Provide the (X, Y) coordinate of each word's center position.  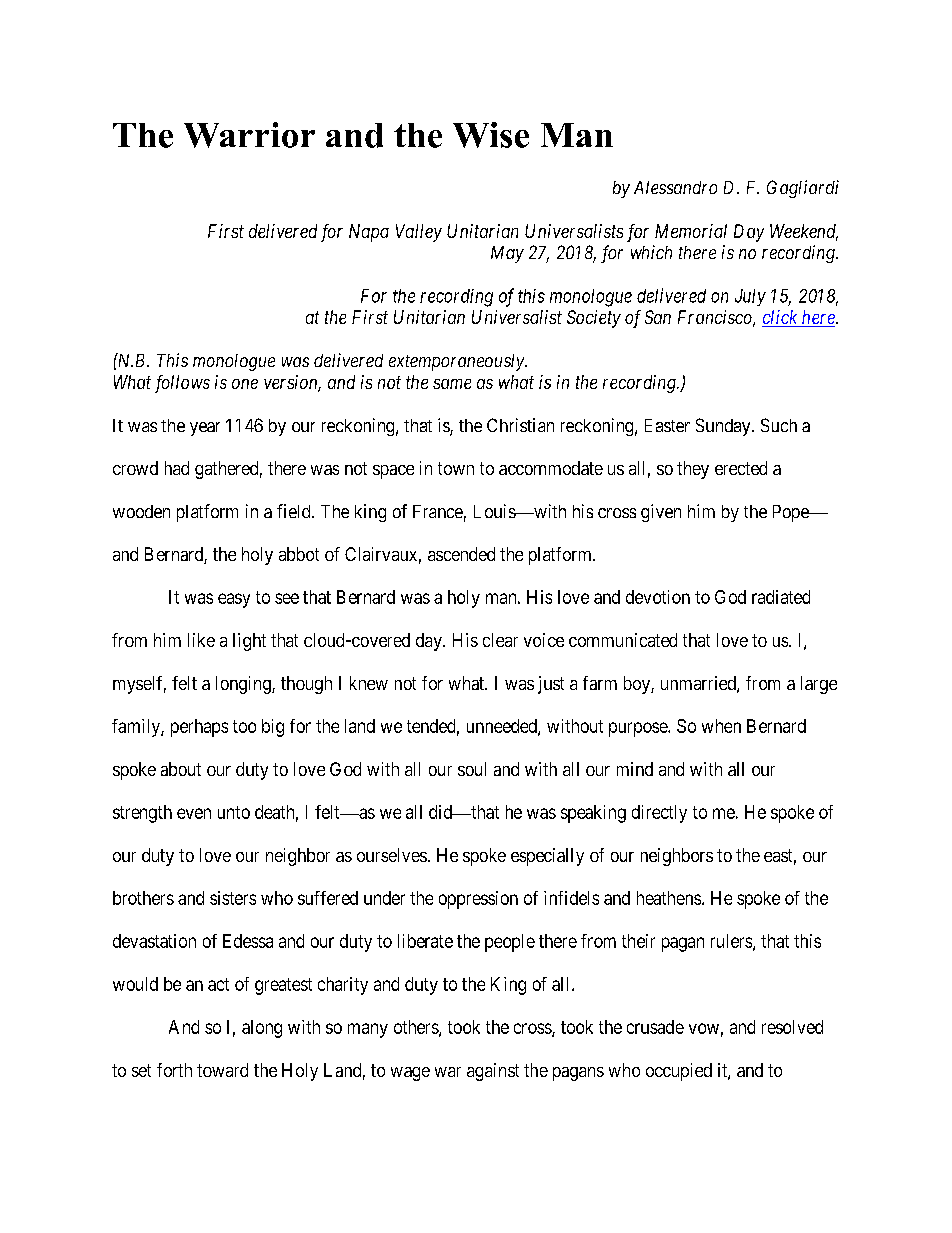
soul (472, 769)
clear (500, 640)
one (245, 384)
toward (222, 1070)
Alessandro (675, 187)
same (452, 384)
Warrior (249, 135)
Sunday (724, 427)
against (493, 1072)
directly (659, 814)
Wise (491, 135)
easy (234, 600)
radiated (781, 597)
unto (234, 812)
